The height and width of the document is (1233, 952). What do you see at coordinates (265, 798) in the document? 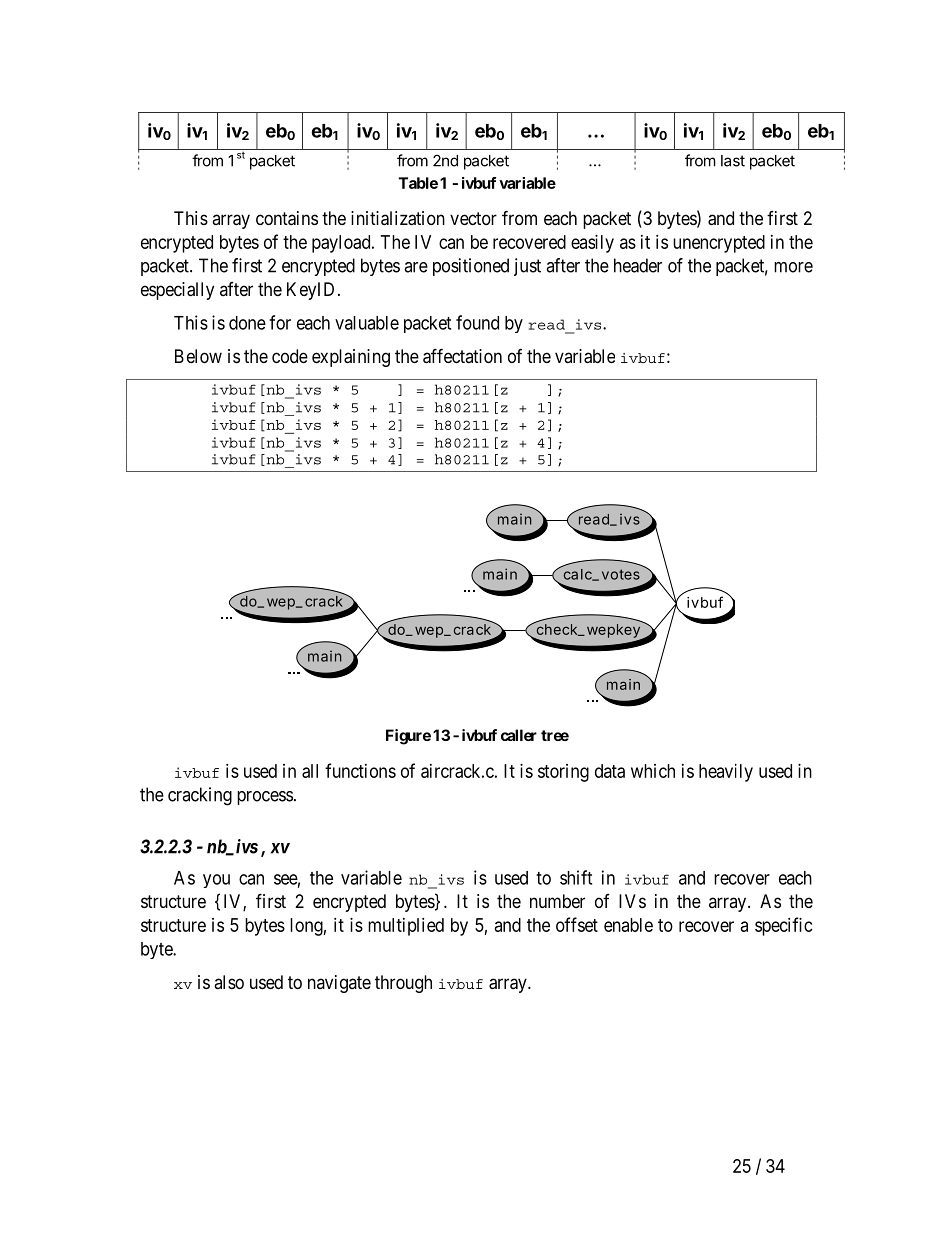
I see `process` at bounding box center [265, 798].
